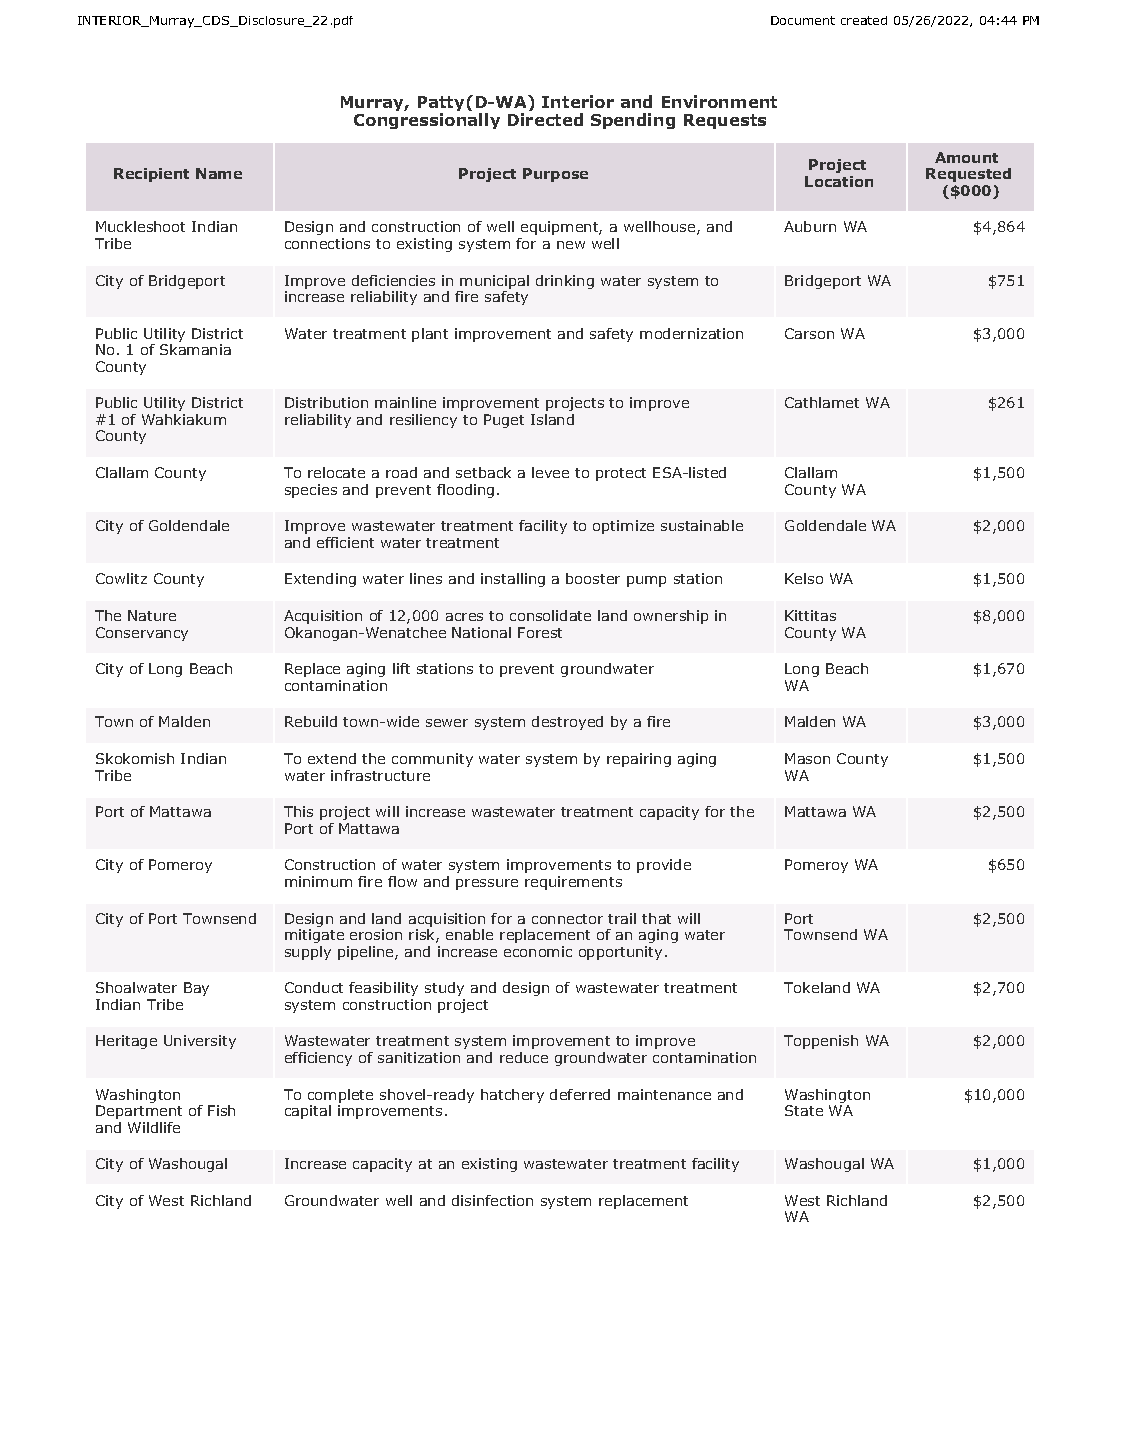  I want to click on Fish, so click(221, 1110).
